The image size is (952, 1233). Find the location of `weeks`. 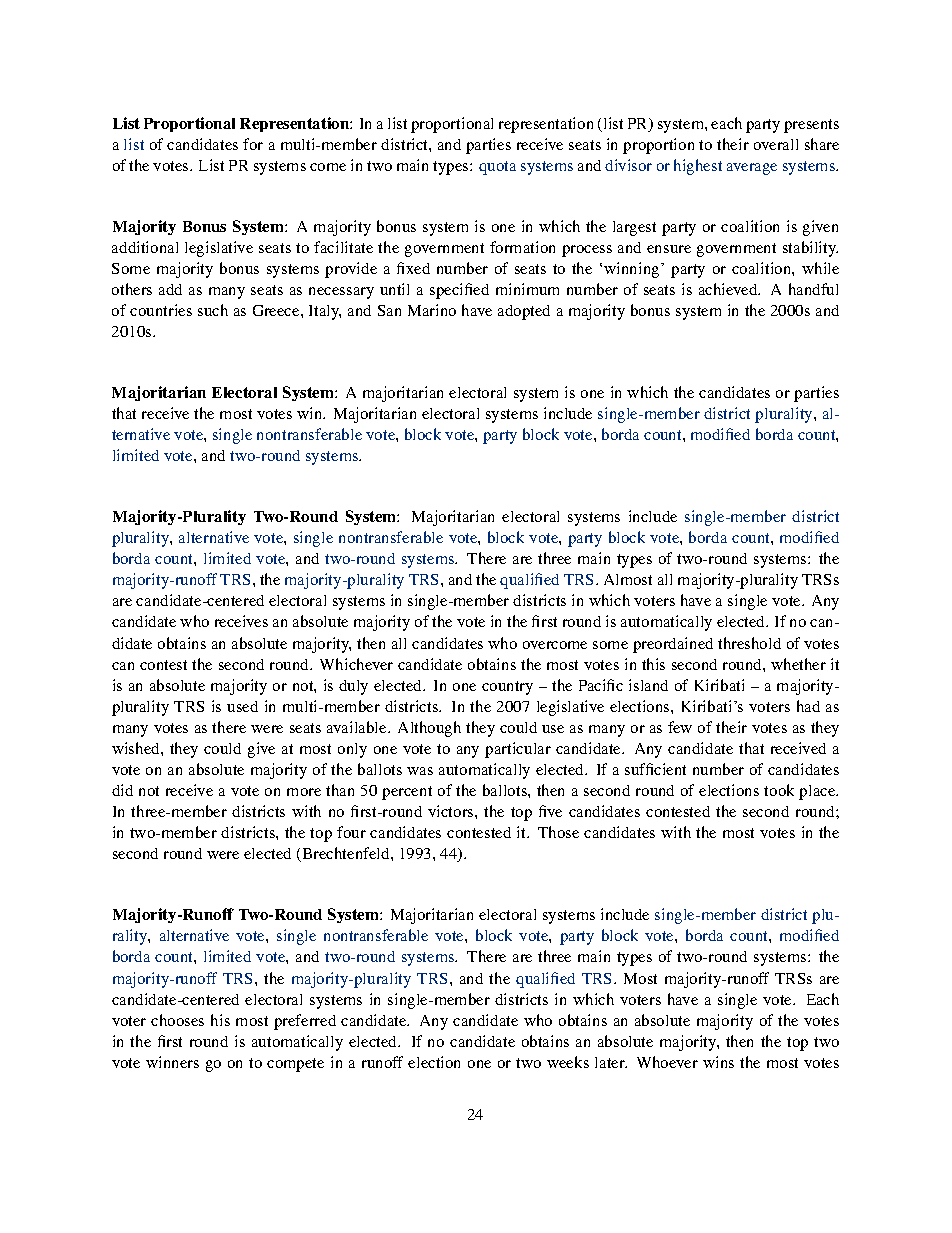

weeks is located at coordinates (568, 1062).
